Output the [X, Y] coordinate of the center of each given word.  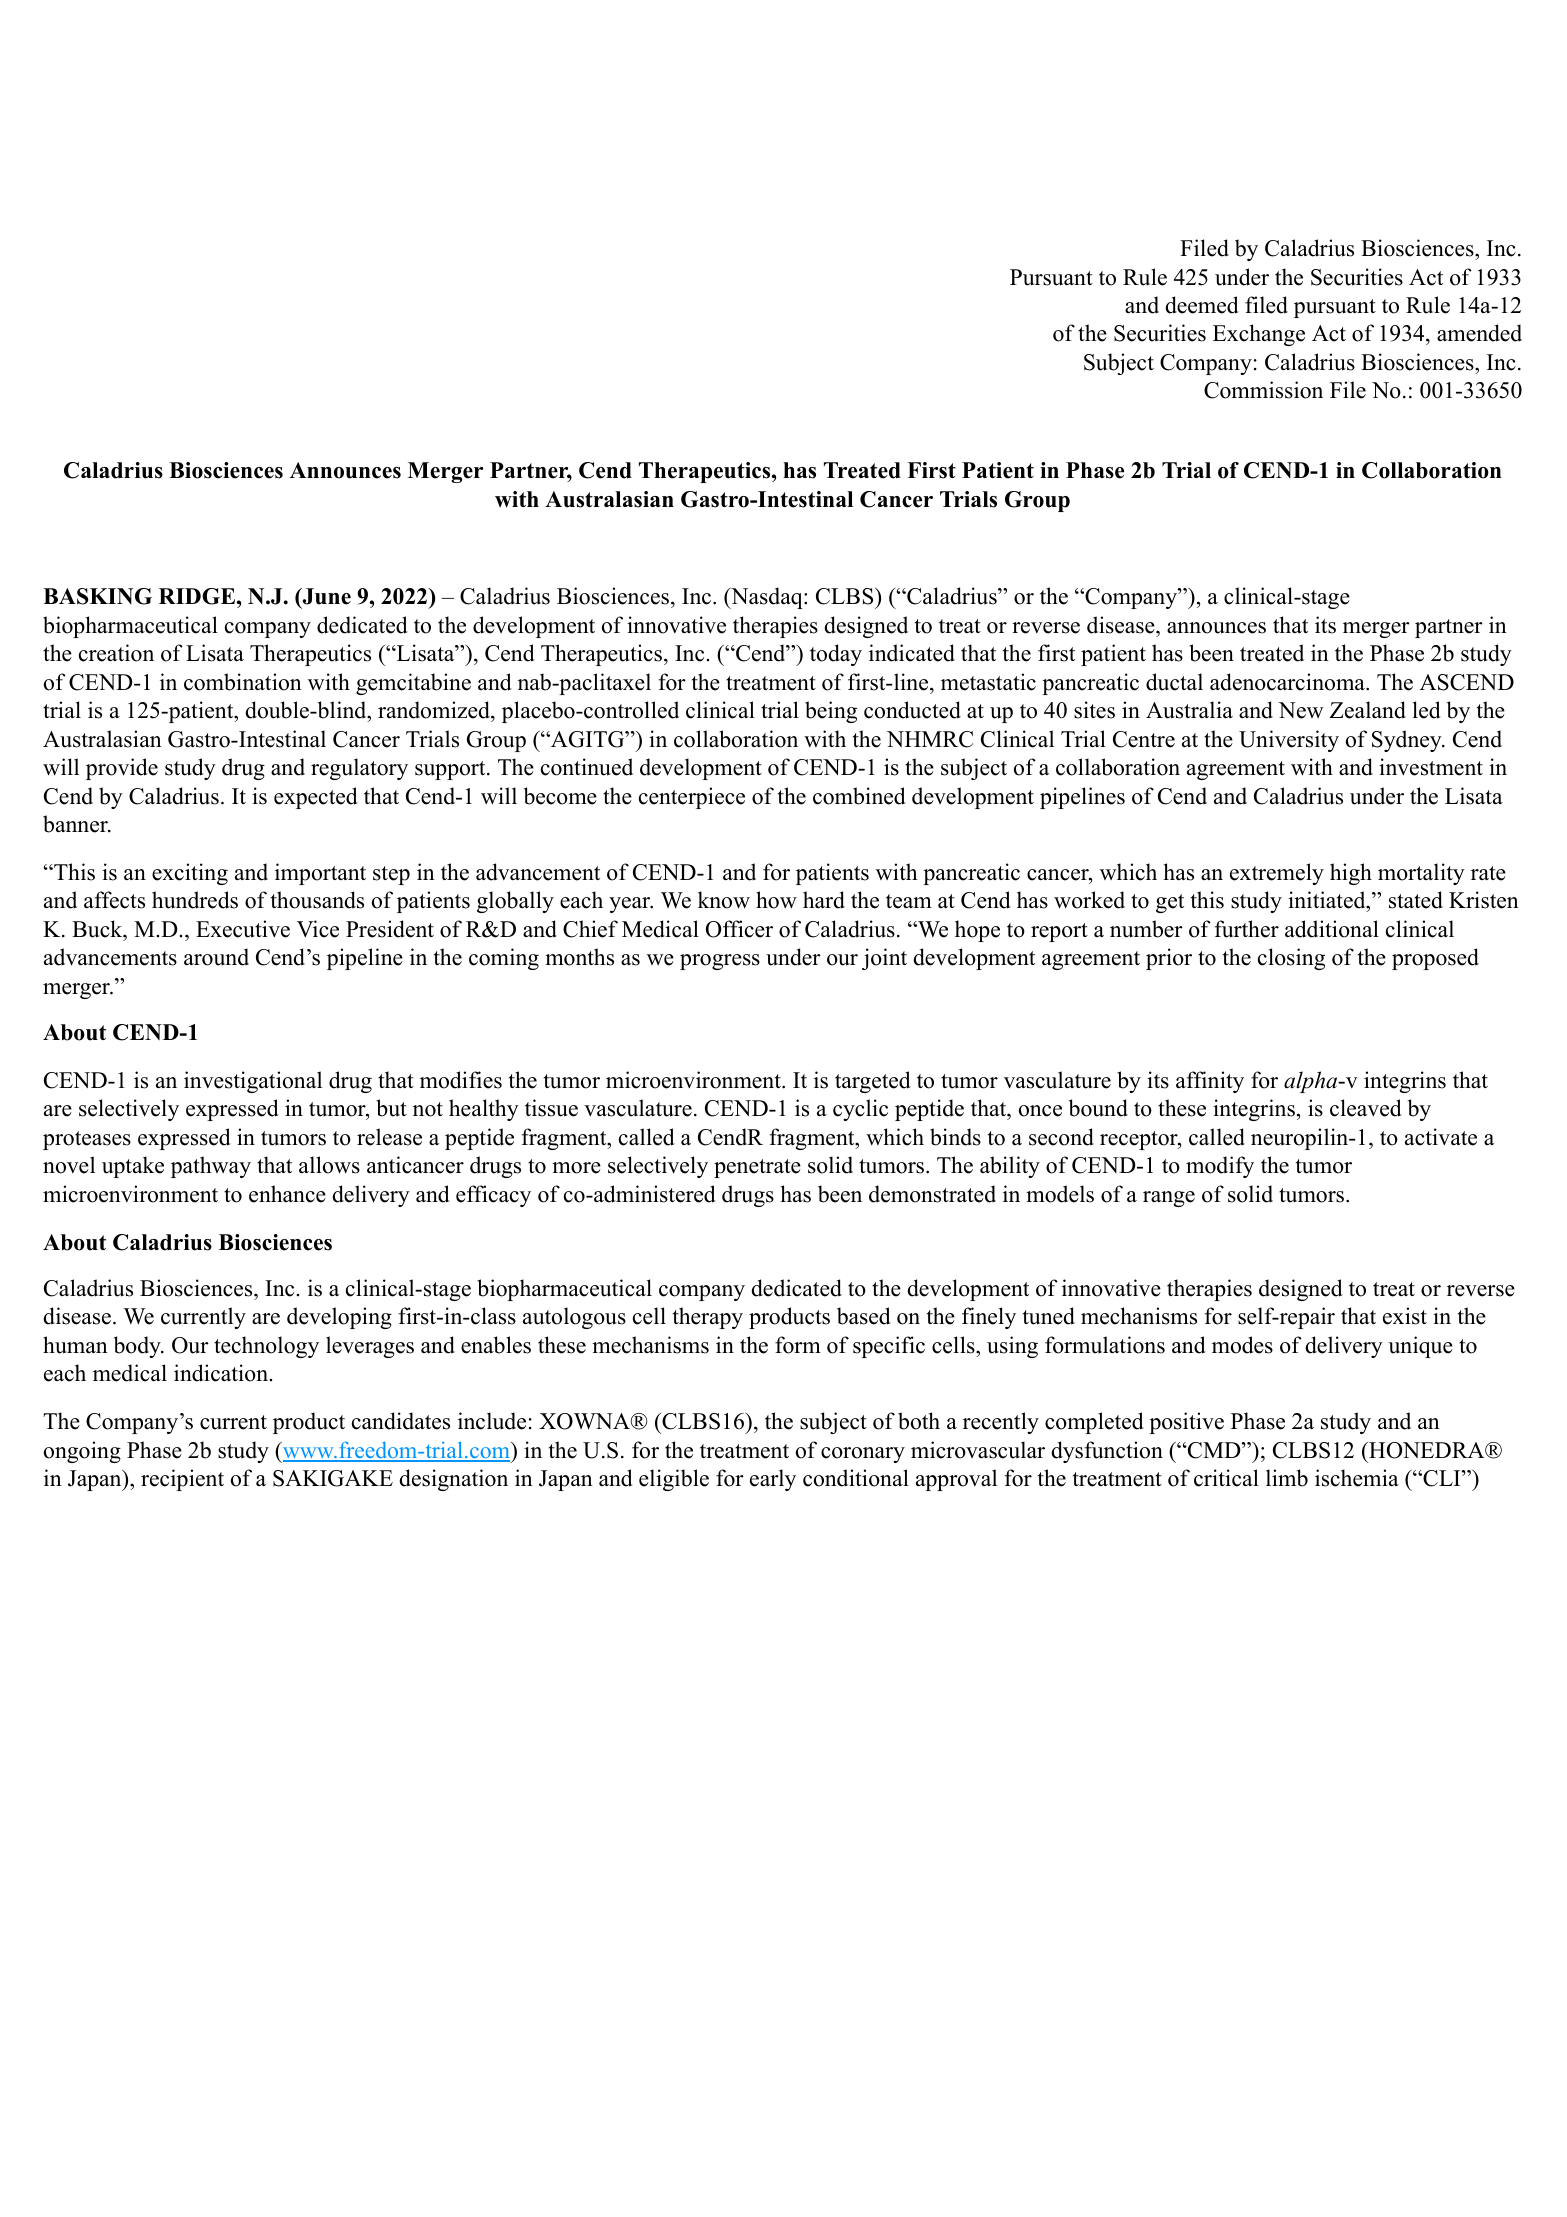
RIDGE [197, 596]
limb [1287, 1478]
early [773, 1480]
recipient [182, 1480]
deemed [1202, 305]
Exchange [1259, 335]
